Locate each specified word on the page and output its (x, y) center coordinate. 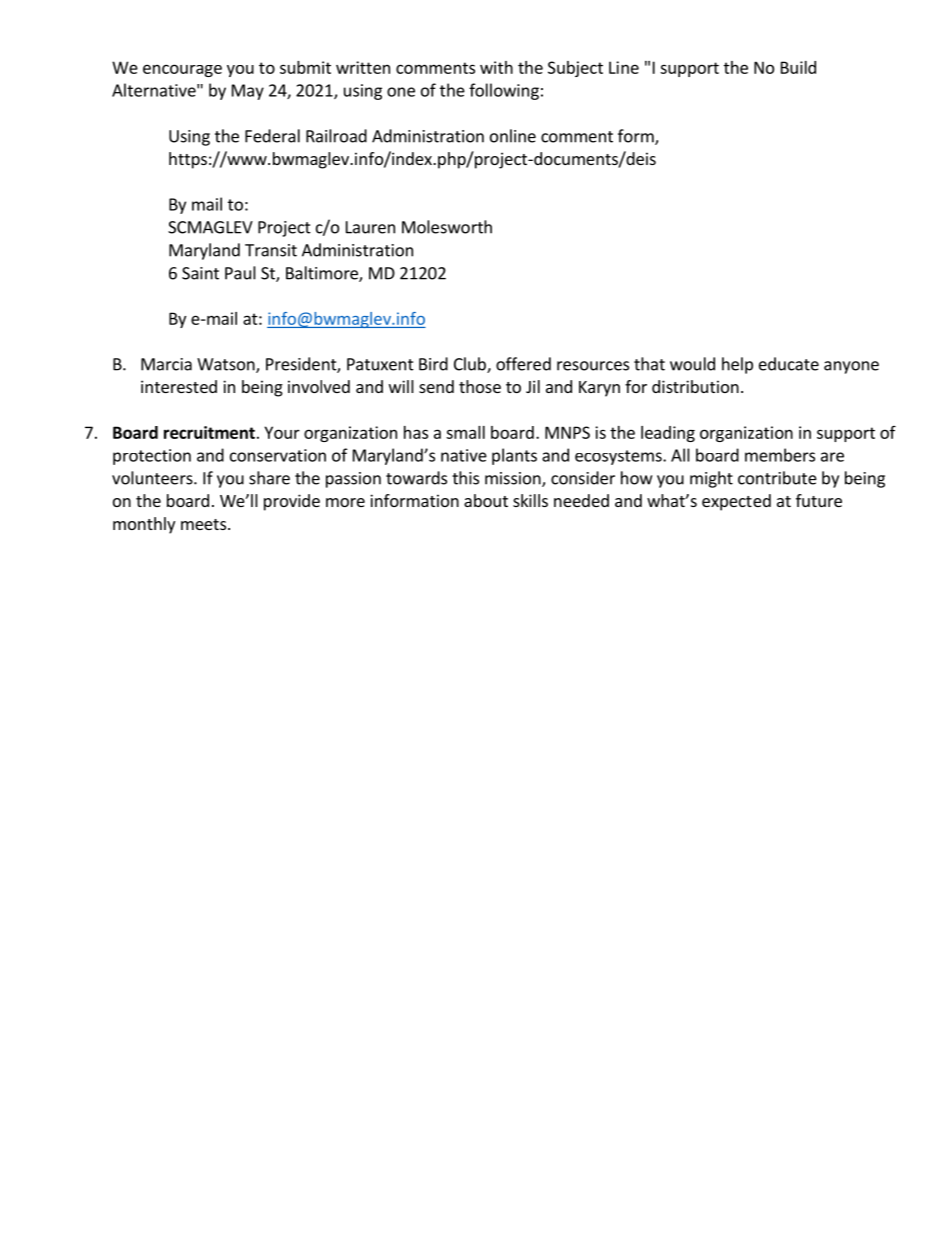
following (504, 91)
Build (798, 67)
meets (203, 524)
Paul (240, 273)
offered (523, 364)
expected (736, 502)
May (248, 92)
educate (789, 364)
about (486, 500)
